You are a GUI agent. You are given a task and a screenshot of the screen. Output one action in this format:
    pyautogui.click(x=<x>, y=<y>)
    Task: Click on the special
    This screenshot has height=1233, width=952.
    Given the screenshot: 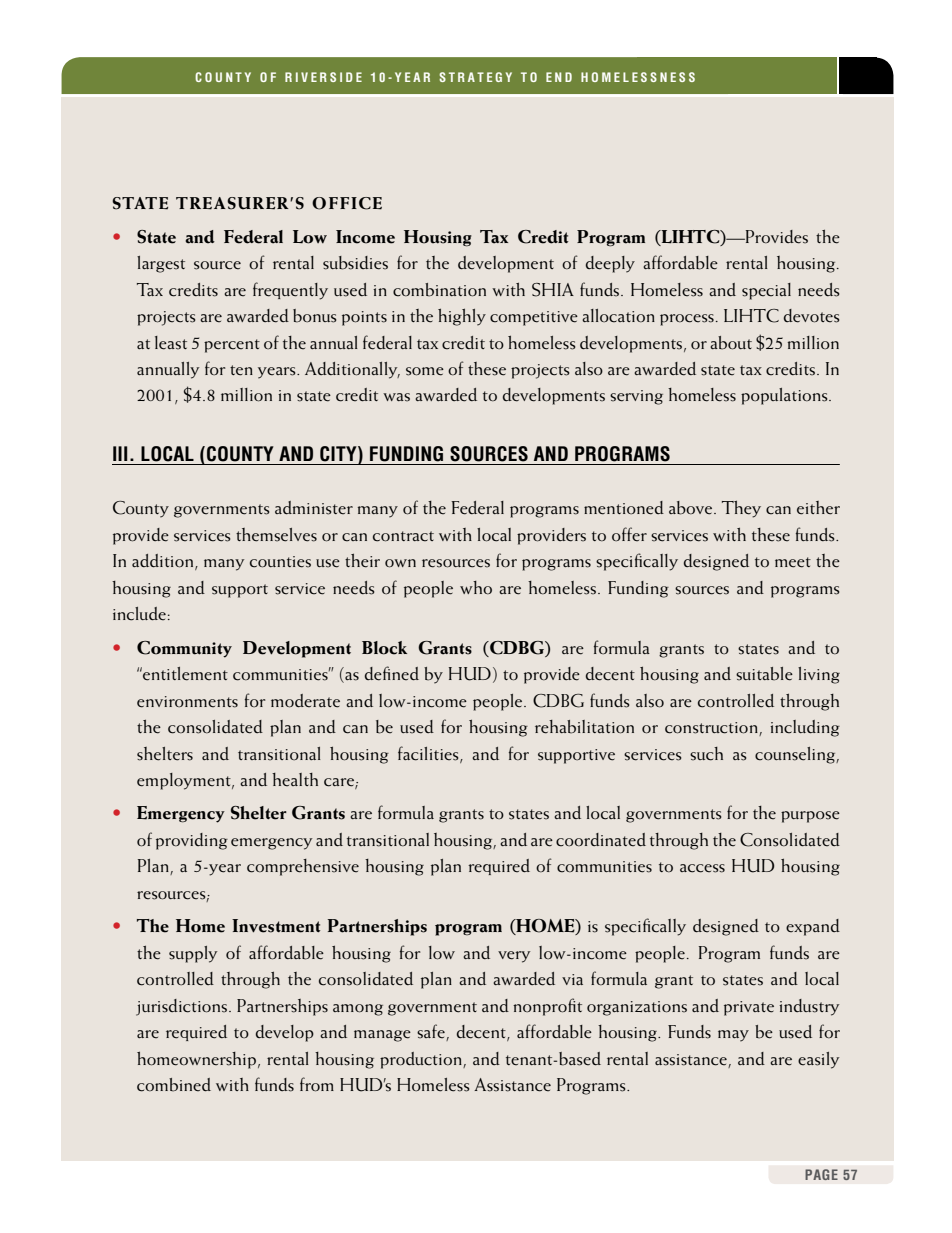 What is the action you would take?
    pyautogui.click(x=766, y=291)
